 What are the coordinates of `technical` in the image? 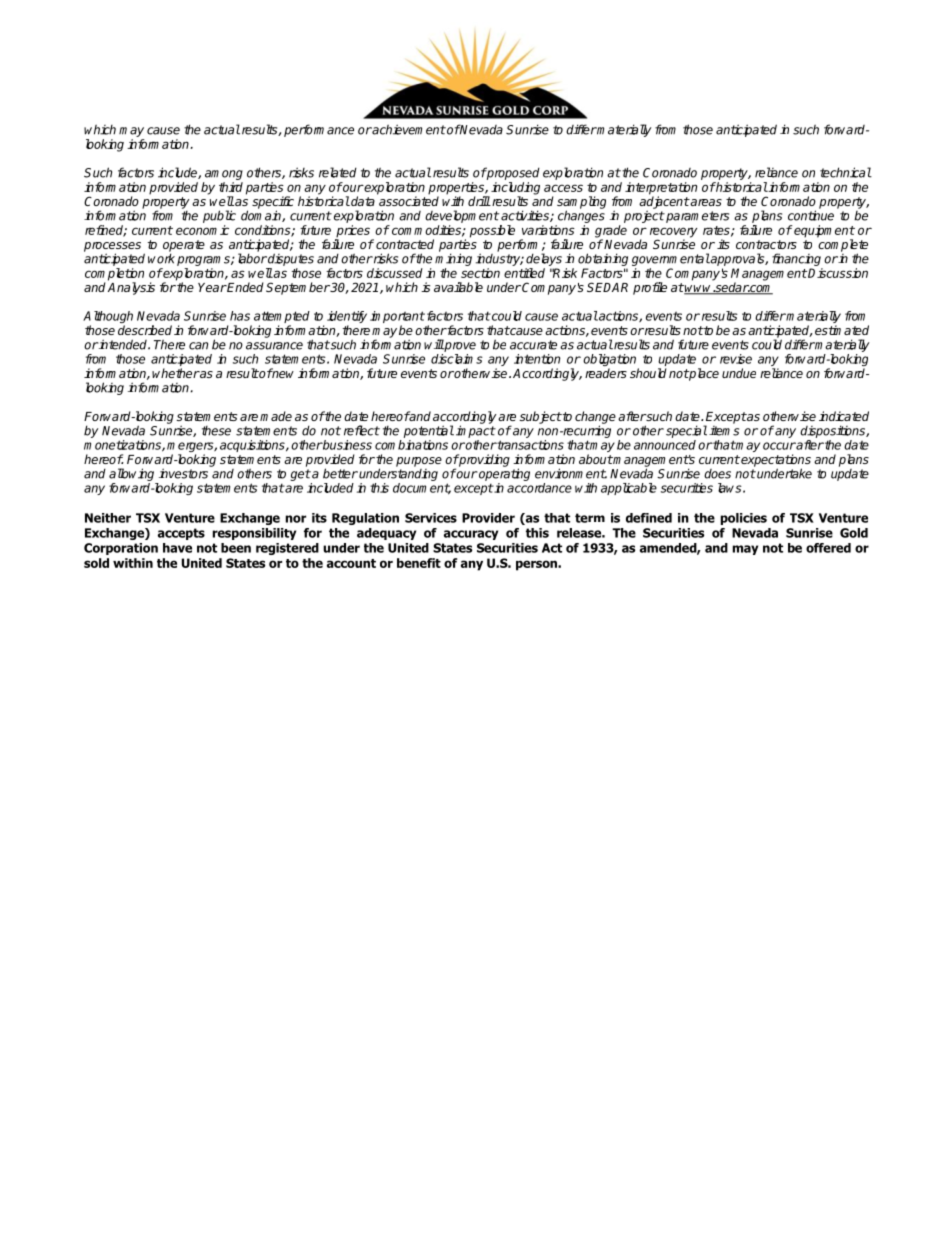 It's located at (846, 172).
